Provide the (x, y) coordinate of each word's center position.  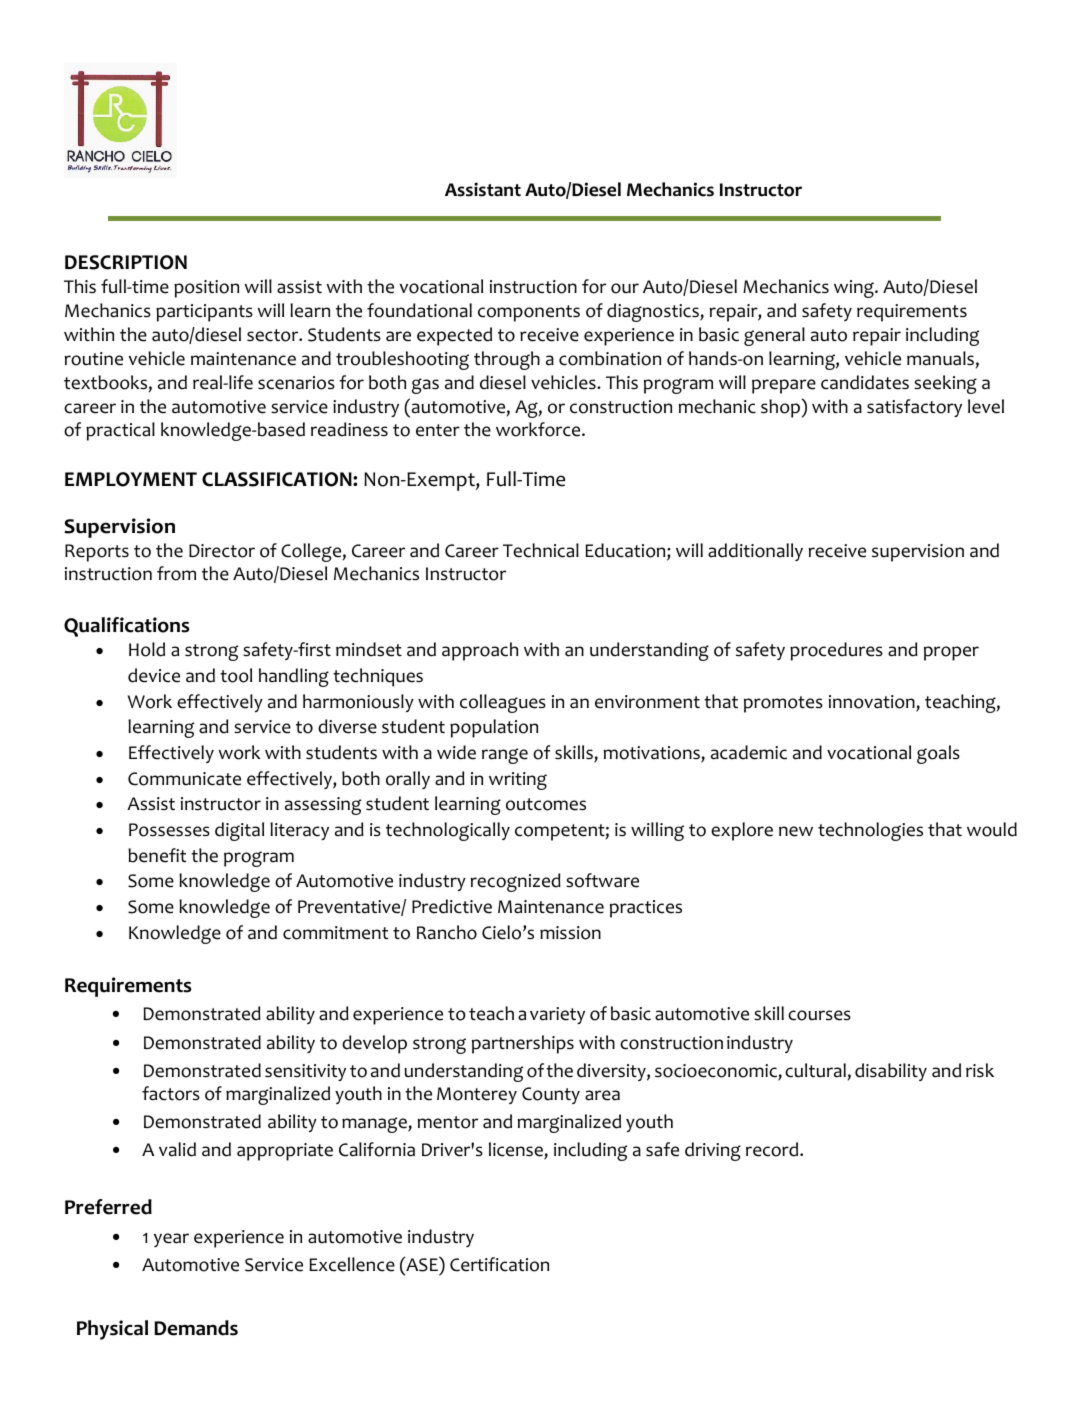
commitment (335, 933)
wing (855, 289)
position (206, 289)
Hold (147, 649)
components (529, 313)
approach (480, 651)
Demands (196, 1328)
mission (570, 933)
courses (819, 1015)
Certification (499, 1264)
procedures (836, 651)
